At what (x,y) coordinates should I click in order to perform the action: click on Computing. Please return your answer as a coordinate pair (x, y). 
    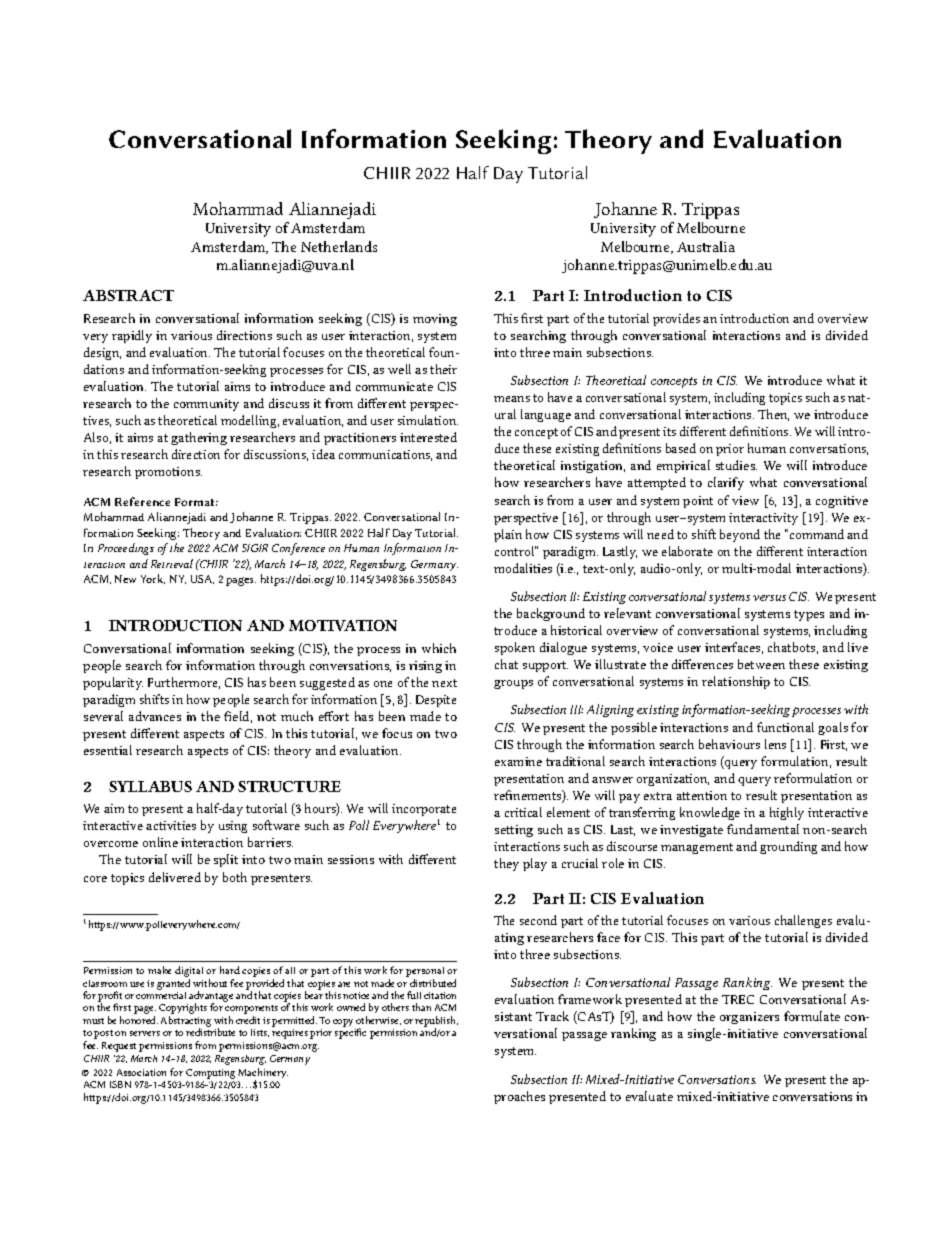
    Looking at the image, I should click on (210, 1074).
